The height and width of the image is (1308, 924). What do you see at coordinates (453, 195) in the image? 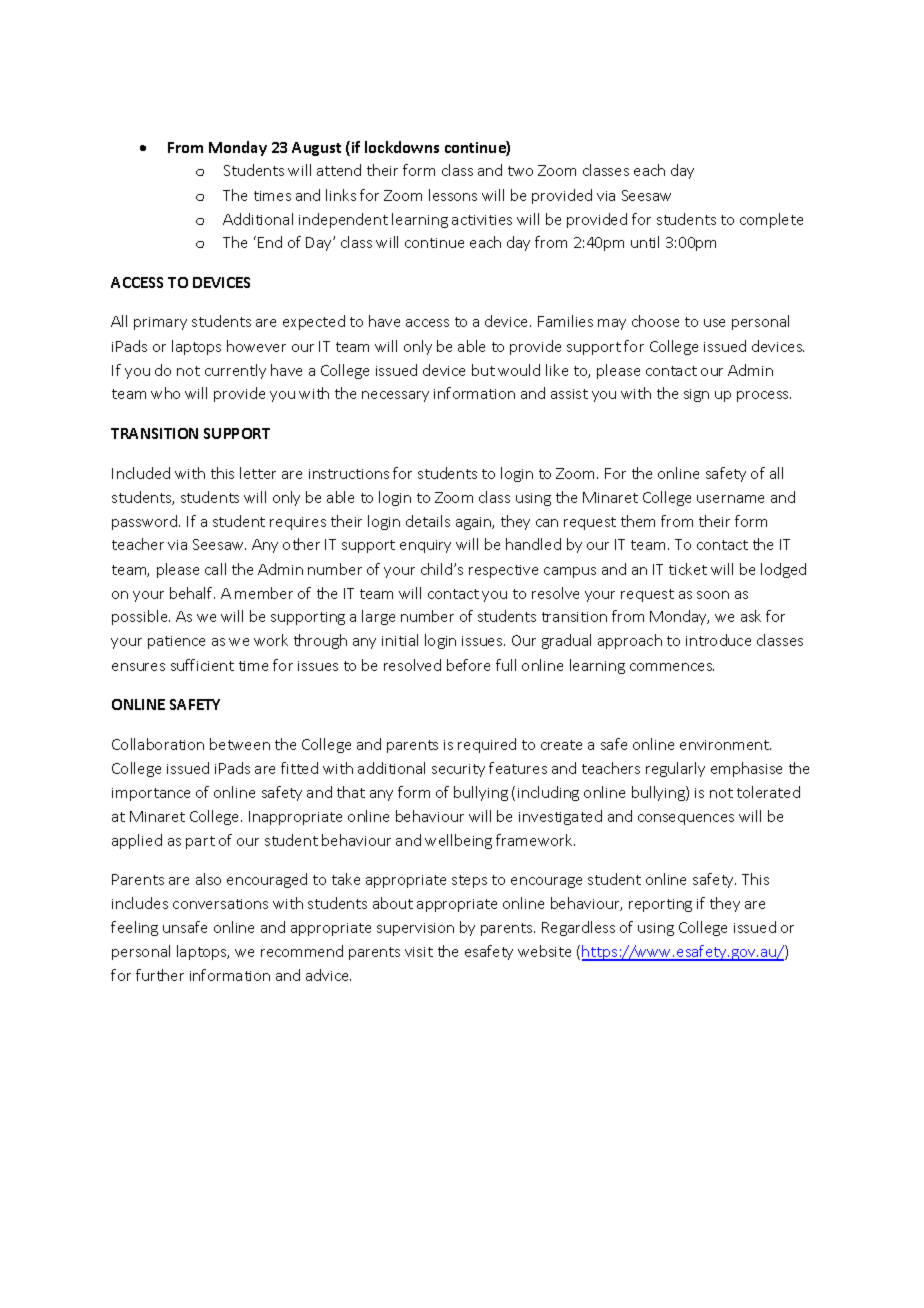
I see `lessons` at bounding box center [453, 195].
